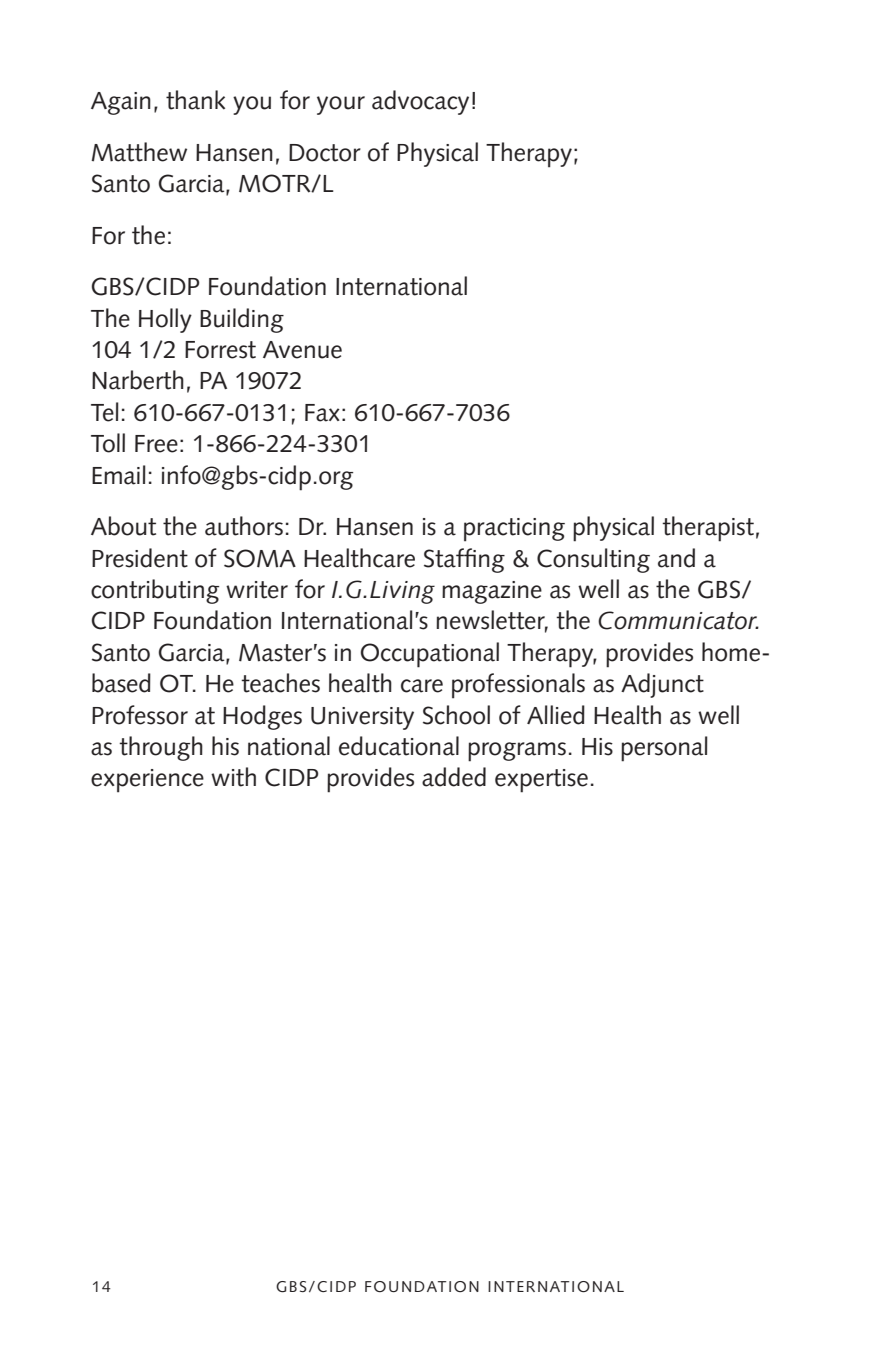 This document has width=887, height=1372. I want to click on thank, so click(195, 100).
